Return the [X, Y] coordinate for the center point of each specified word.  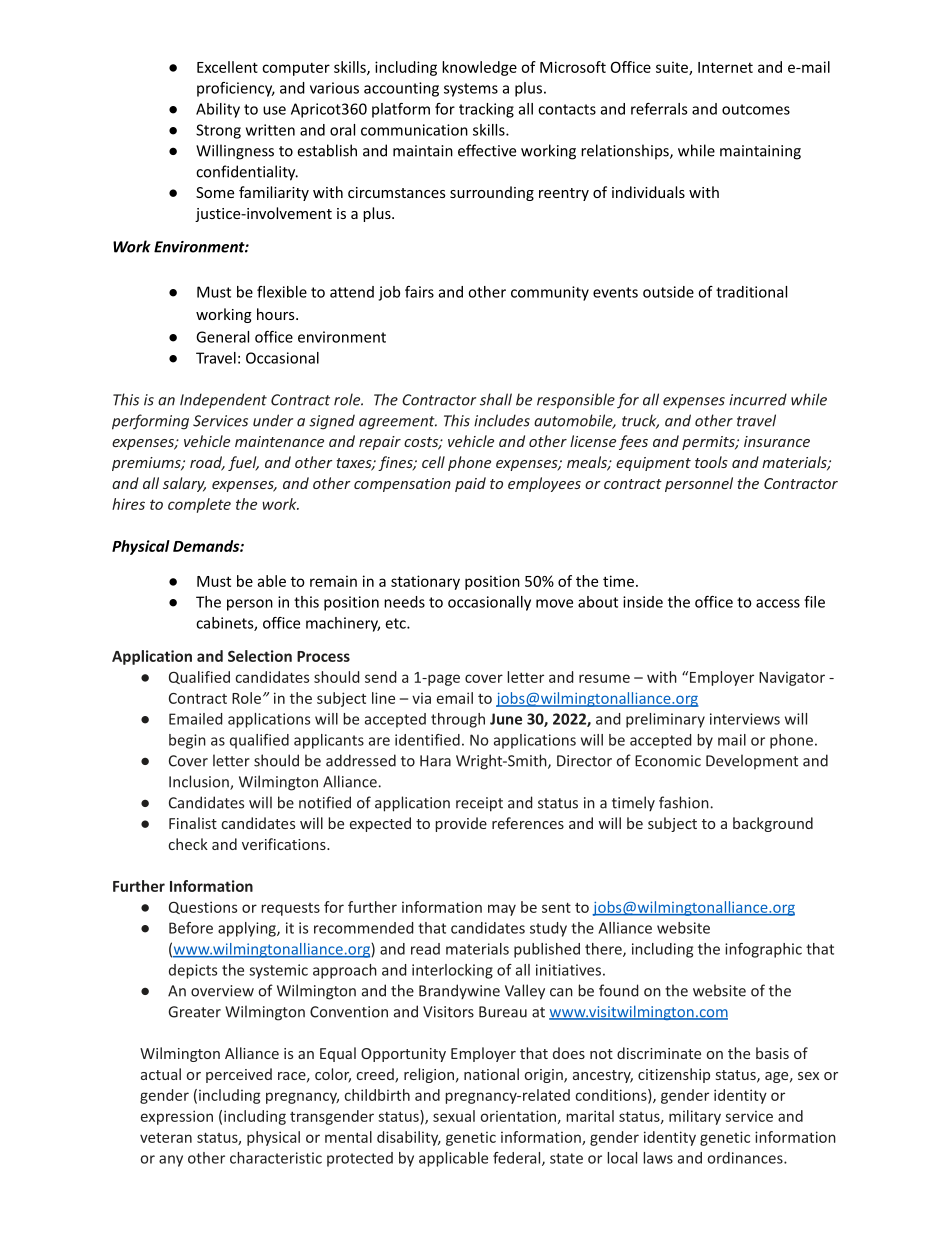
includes [502, 420]
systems [471, 90]
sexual [454, 1116]
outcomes [756, 109]
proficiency [236, 89]
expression [177, 1117]
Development [752, 761]
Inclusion [200, 782]
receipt [479, 804]
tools [711, 462]
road [207, 463]
